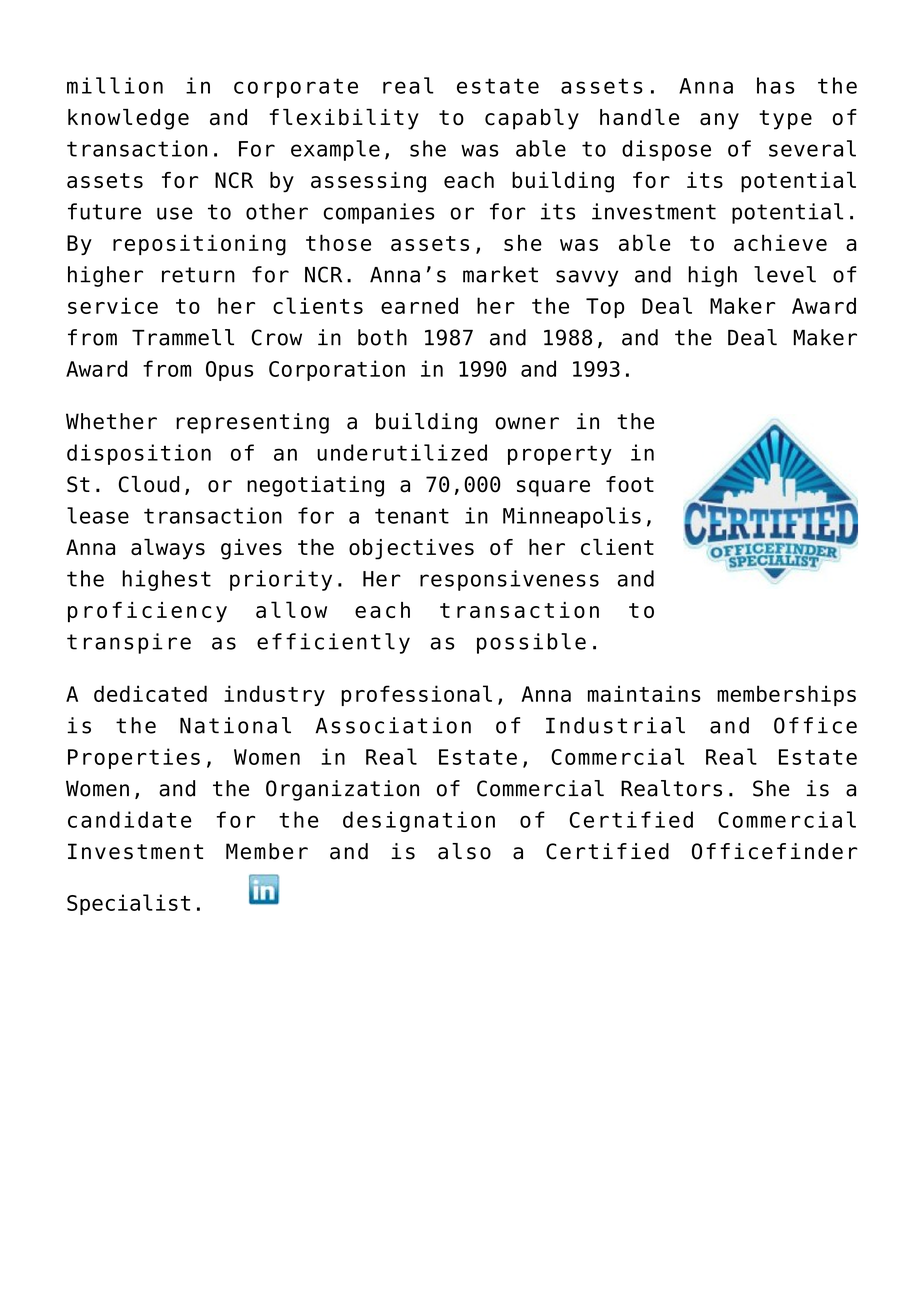 This screenshot has height=1308, width=924. What do you see at coordinates (532, 119) in the screenshot?
I see `capably` at bounding box center [532, 119].
